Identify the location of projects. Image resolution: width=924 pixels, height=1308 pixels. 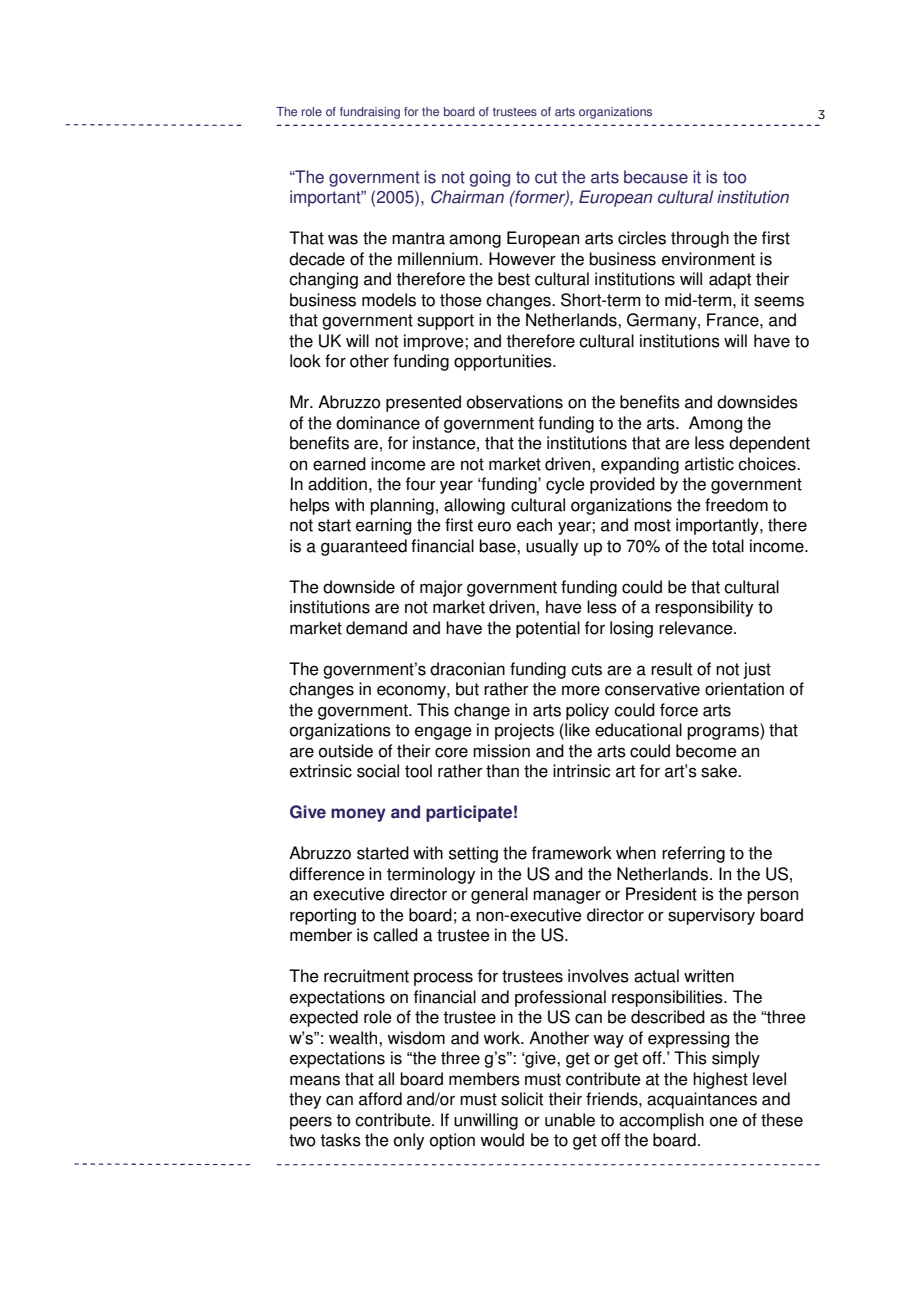
(524, 731).
